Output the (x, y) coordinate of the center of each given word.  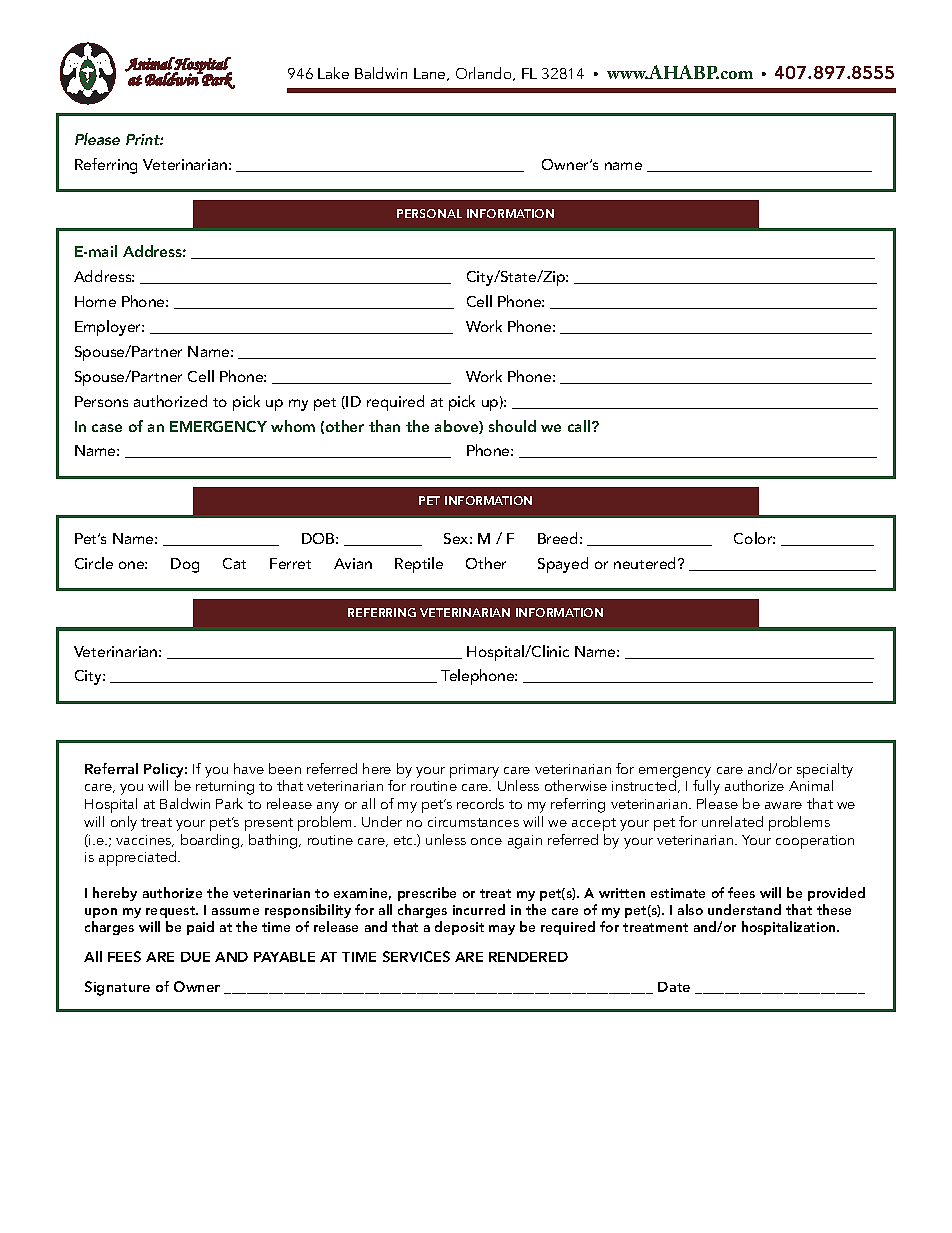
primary (474, 771)
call (580, 426)
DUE (195, 957)
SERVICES (416, 956)
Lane (431, 74)
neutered (646, 563)
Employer (109, 328)
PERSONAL (429, 213)
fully (706, 787)
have (249, 768)
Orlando (485, 74)
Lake (333, 73)
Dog (185, 565)
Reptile (419, 565)
